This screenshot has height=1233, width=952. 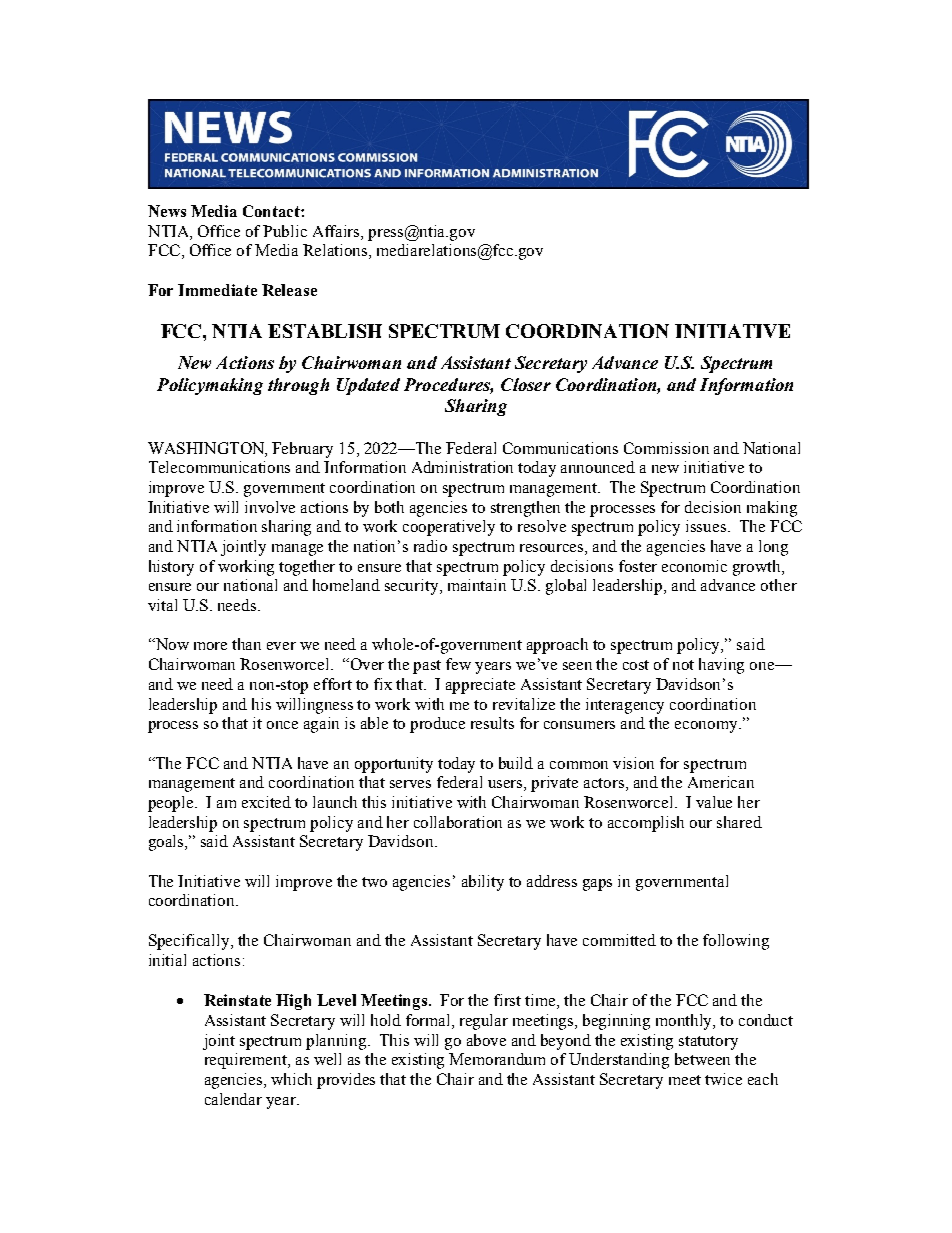 What do you see at coordinates (721, 666) in the screenshot?
I see `having` at bounding box center [721, 666].
